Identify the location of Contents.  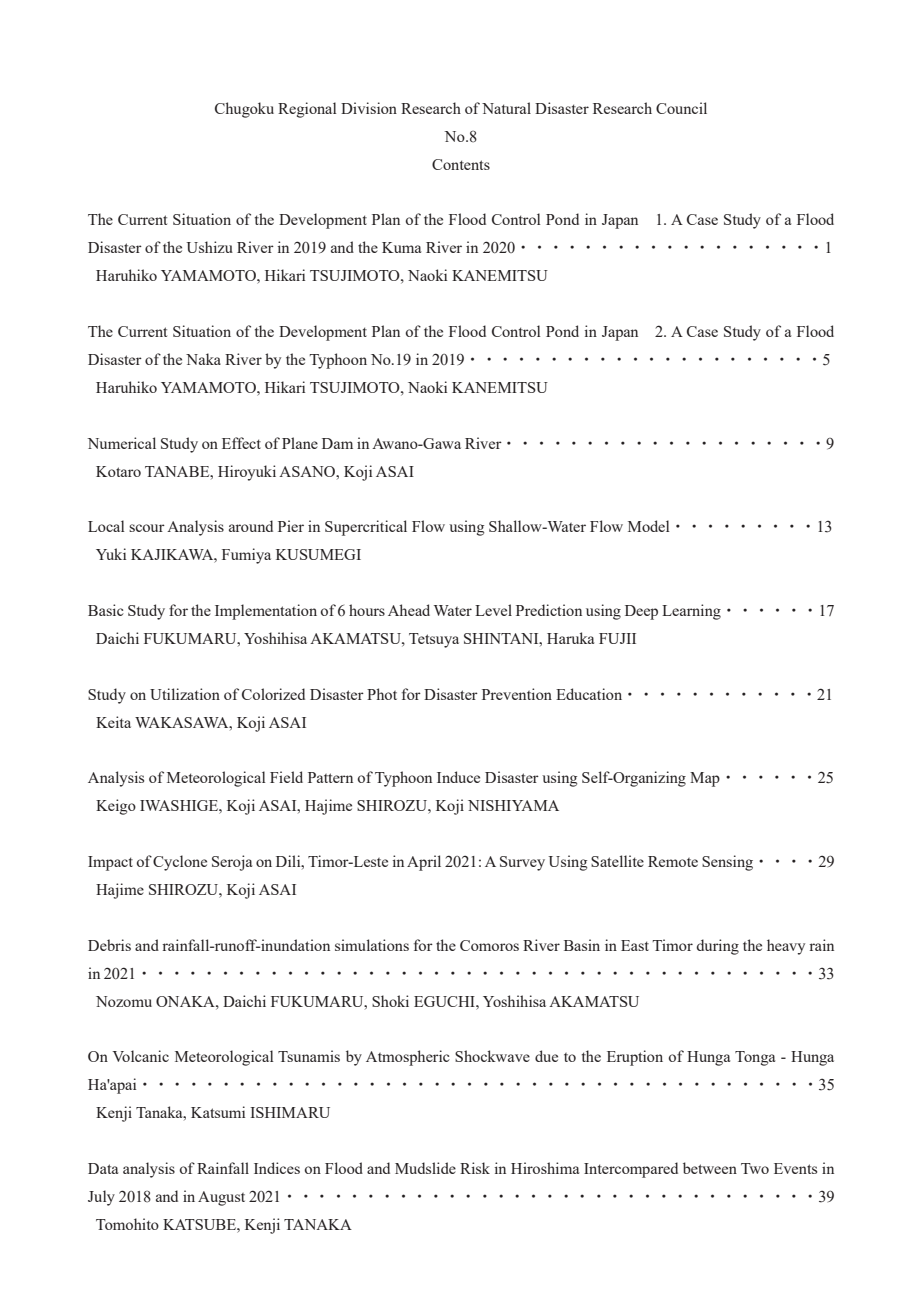
(461, 164).
